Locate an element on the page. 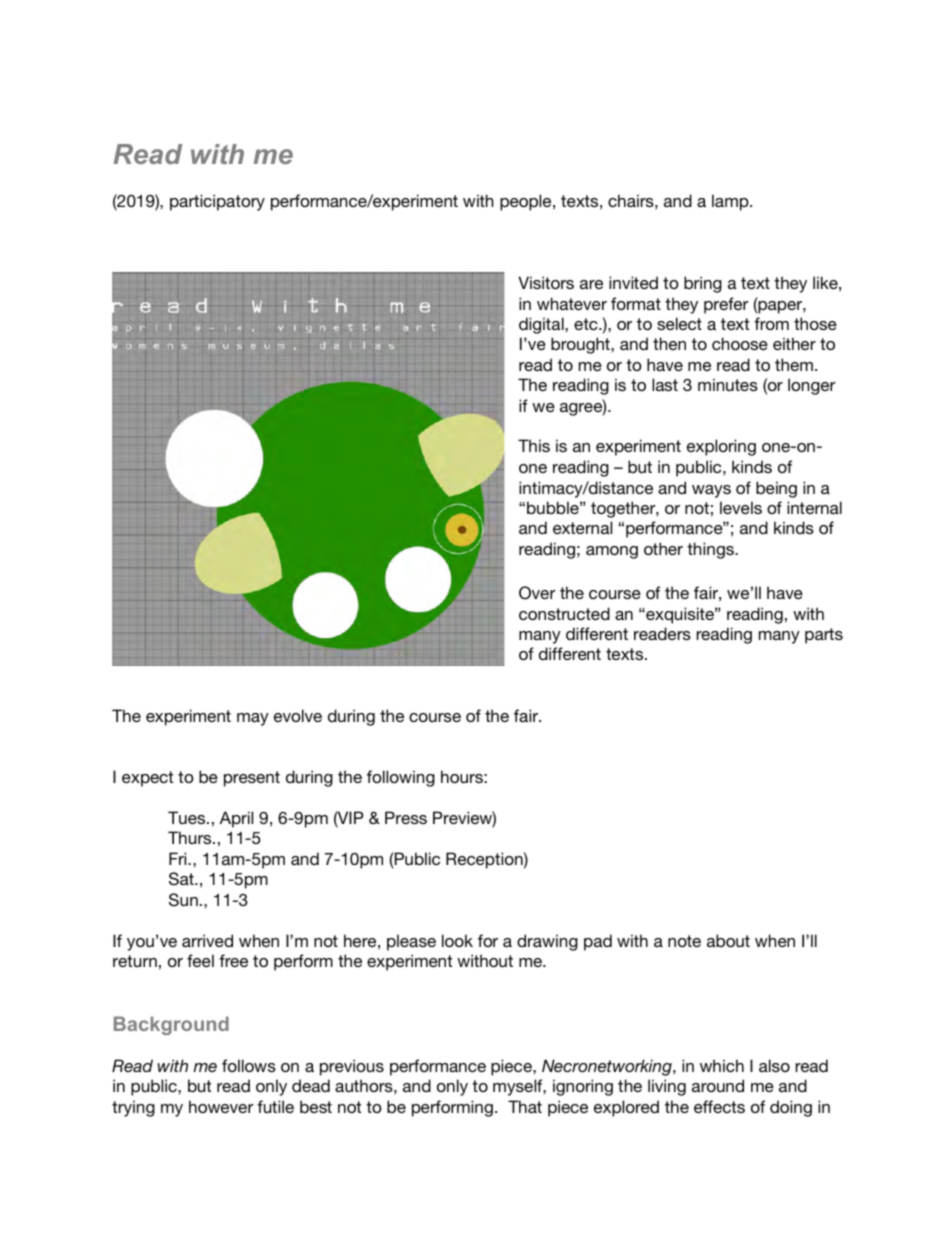 The height and width of the page is (1233, 952). levels is located at coordinates (741, 507).
